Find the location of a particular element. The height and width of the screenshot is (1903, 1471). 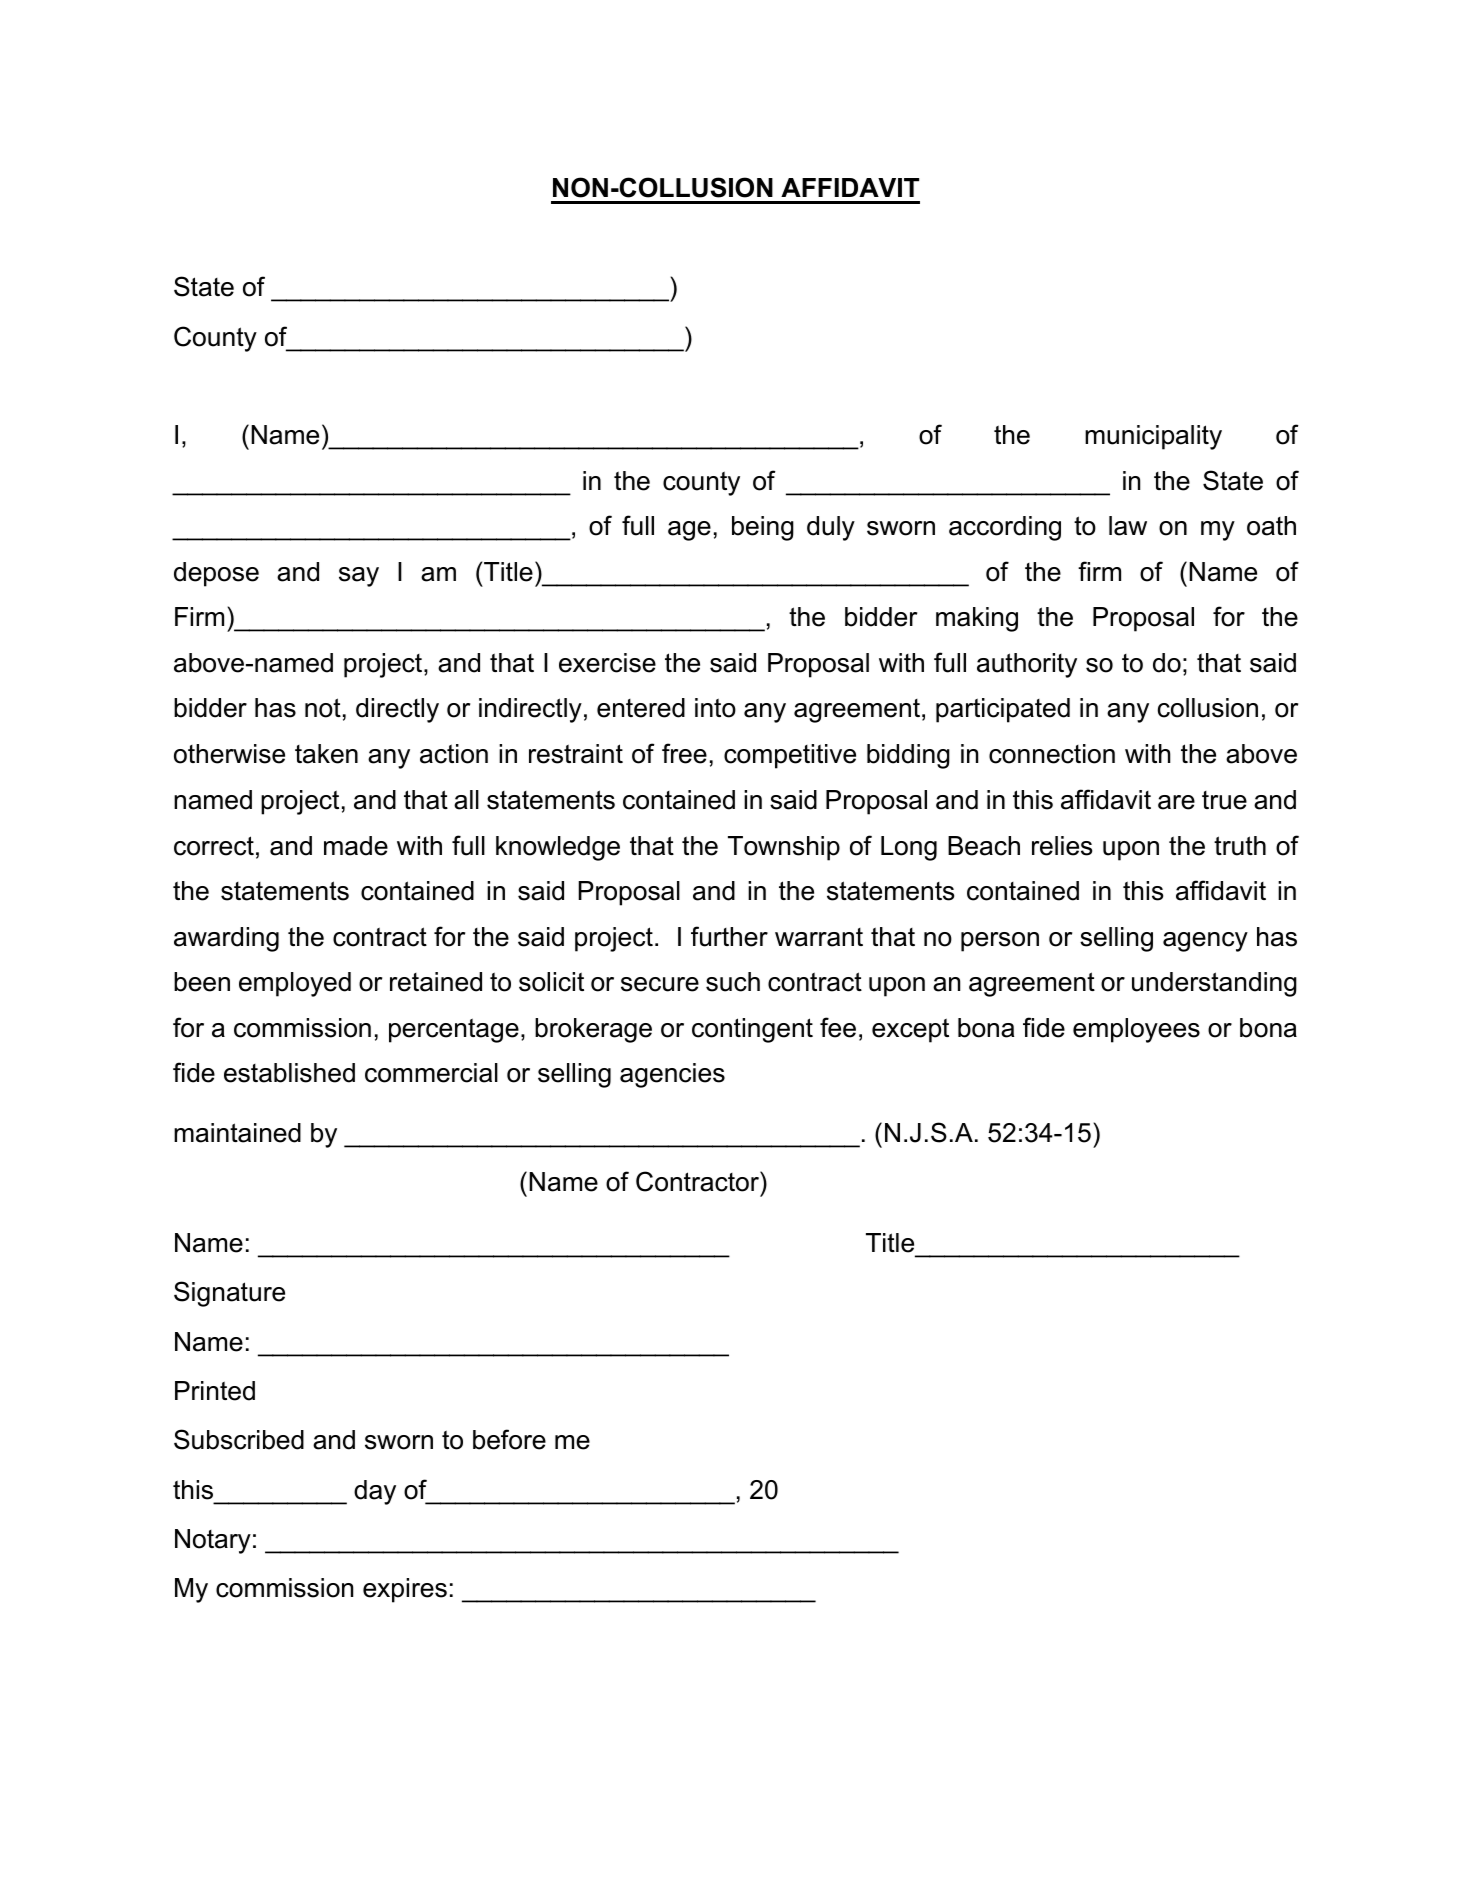

contingent is located at coordinates (752, 1030).
